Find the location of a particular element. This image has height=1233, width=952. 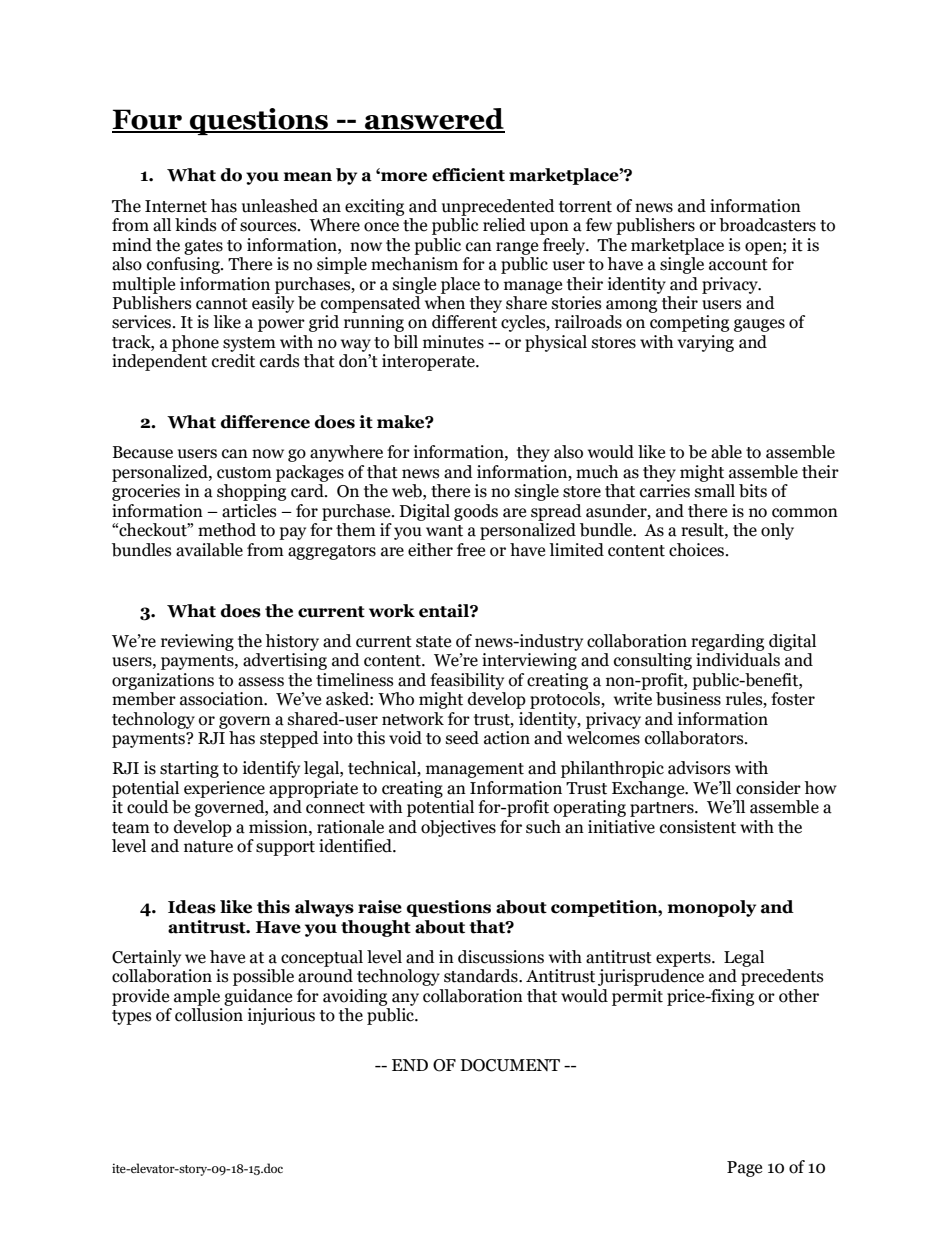

reviewing is located at coordinates (197, 642).
